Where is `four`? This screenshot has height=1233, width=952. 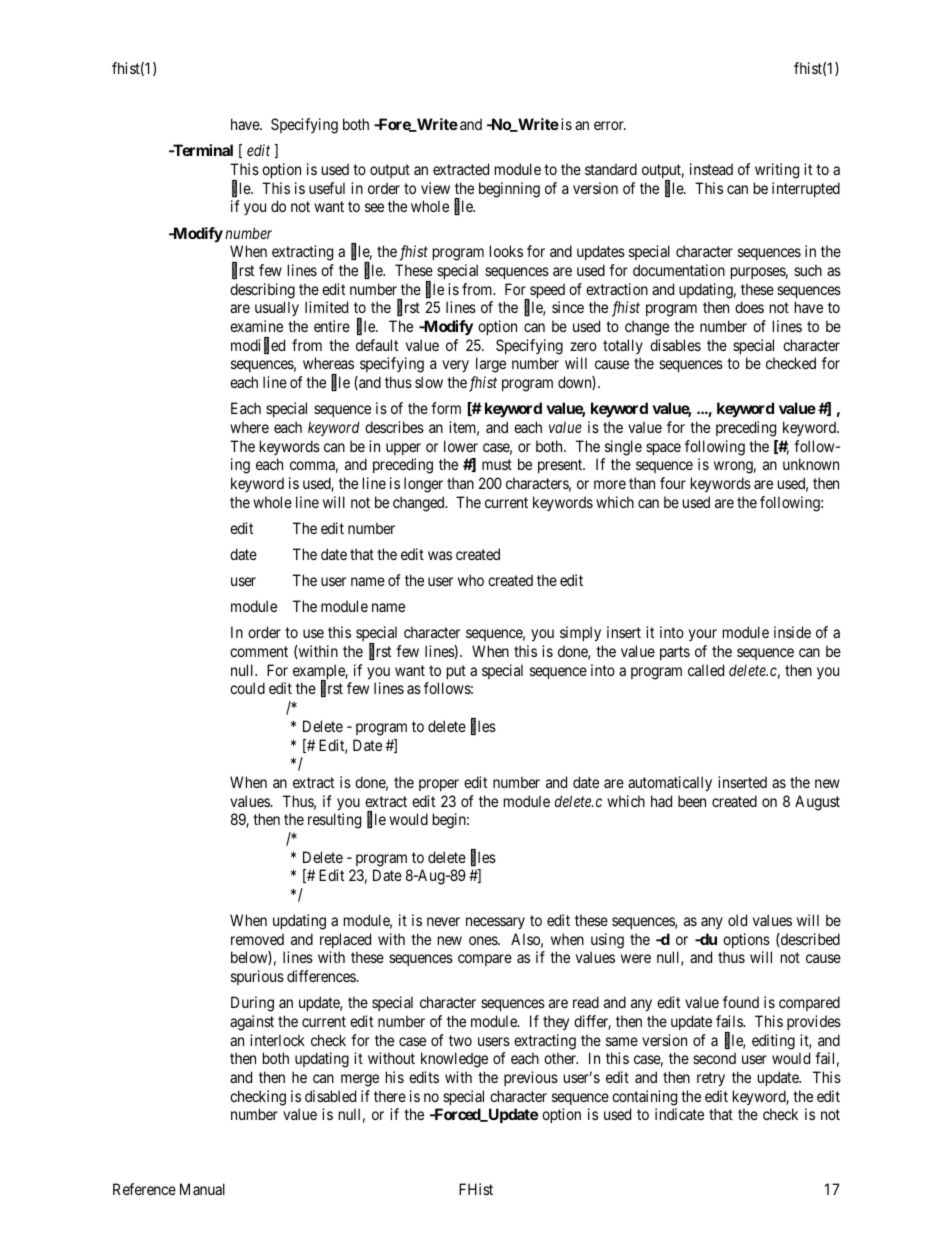
four is located at coordinates (673, 483).
